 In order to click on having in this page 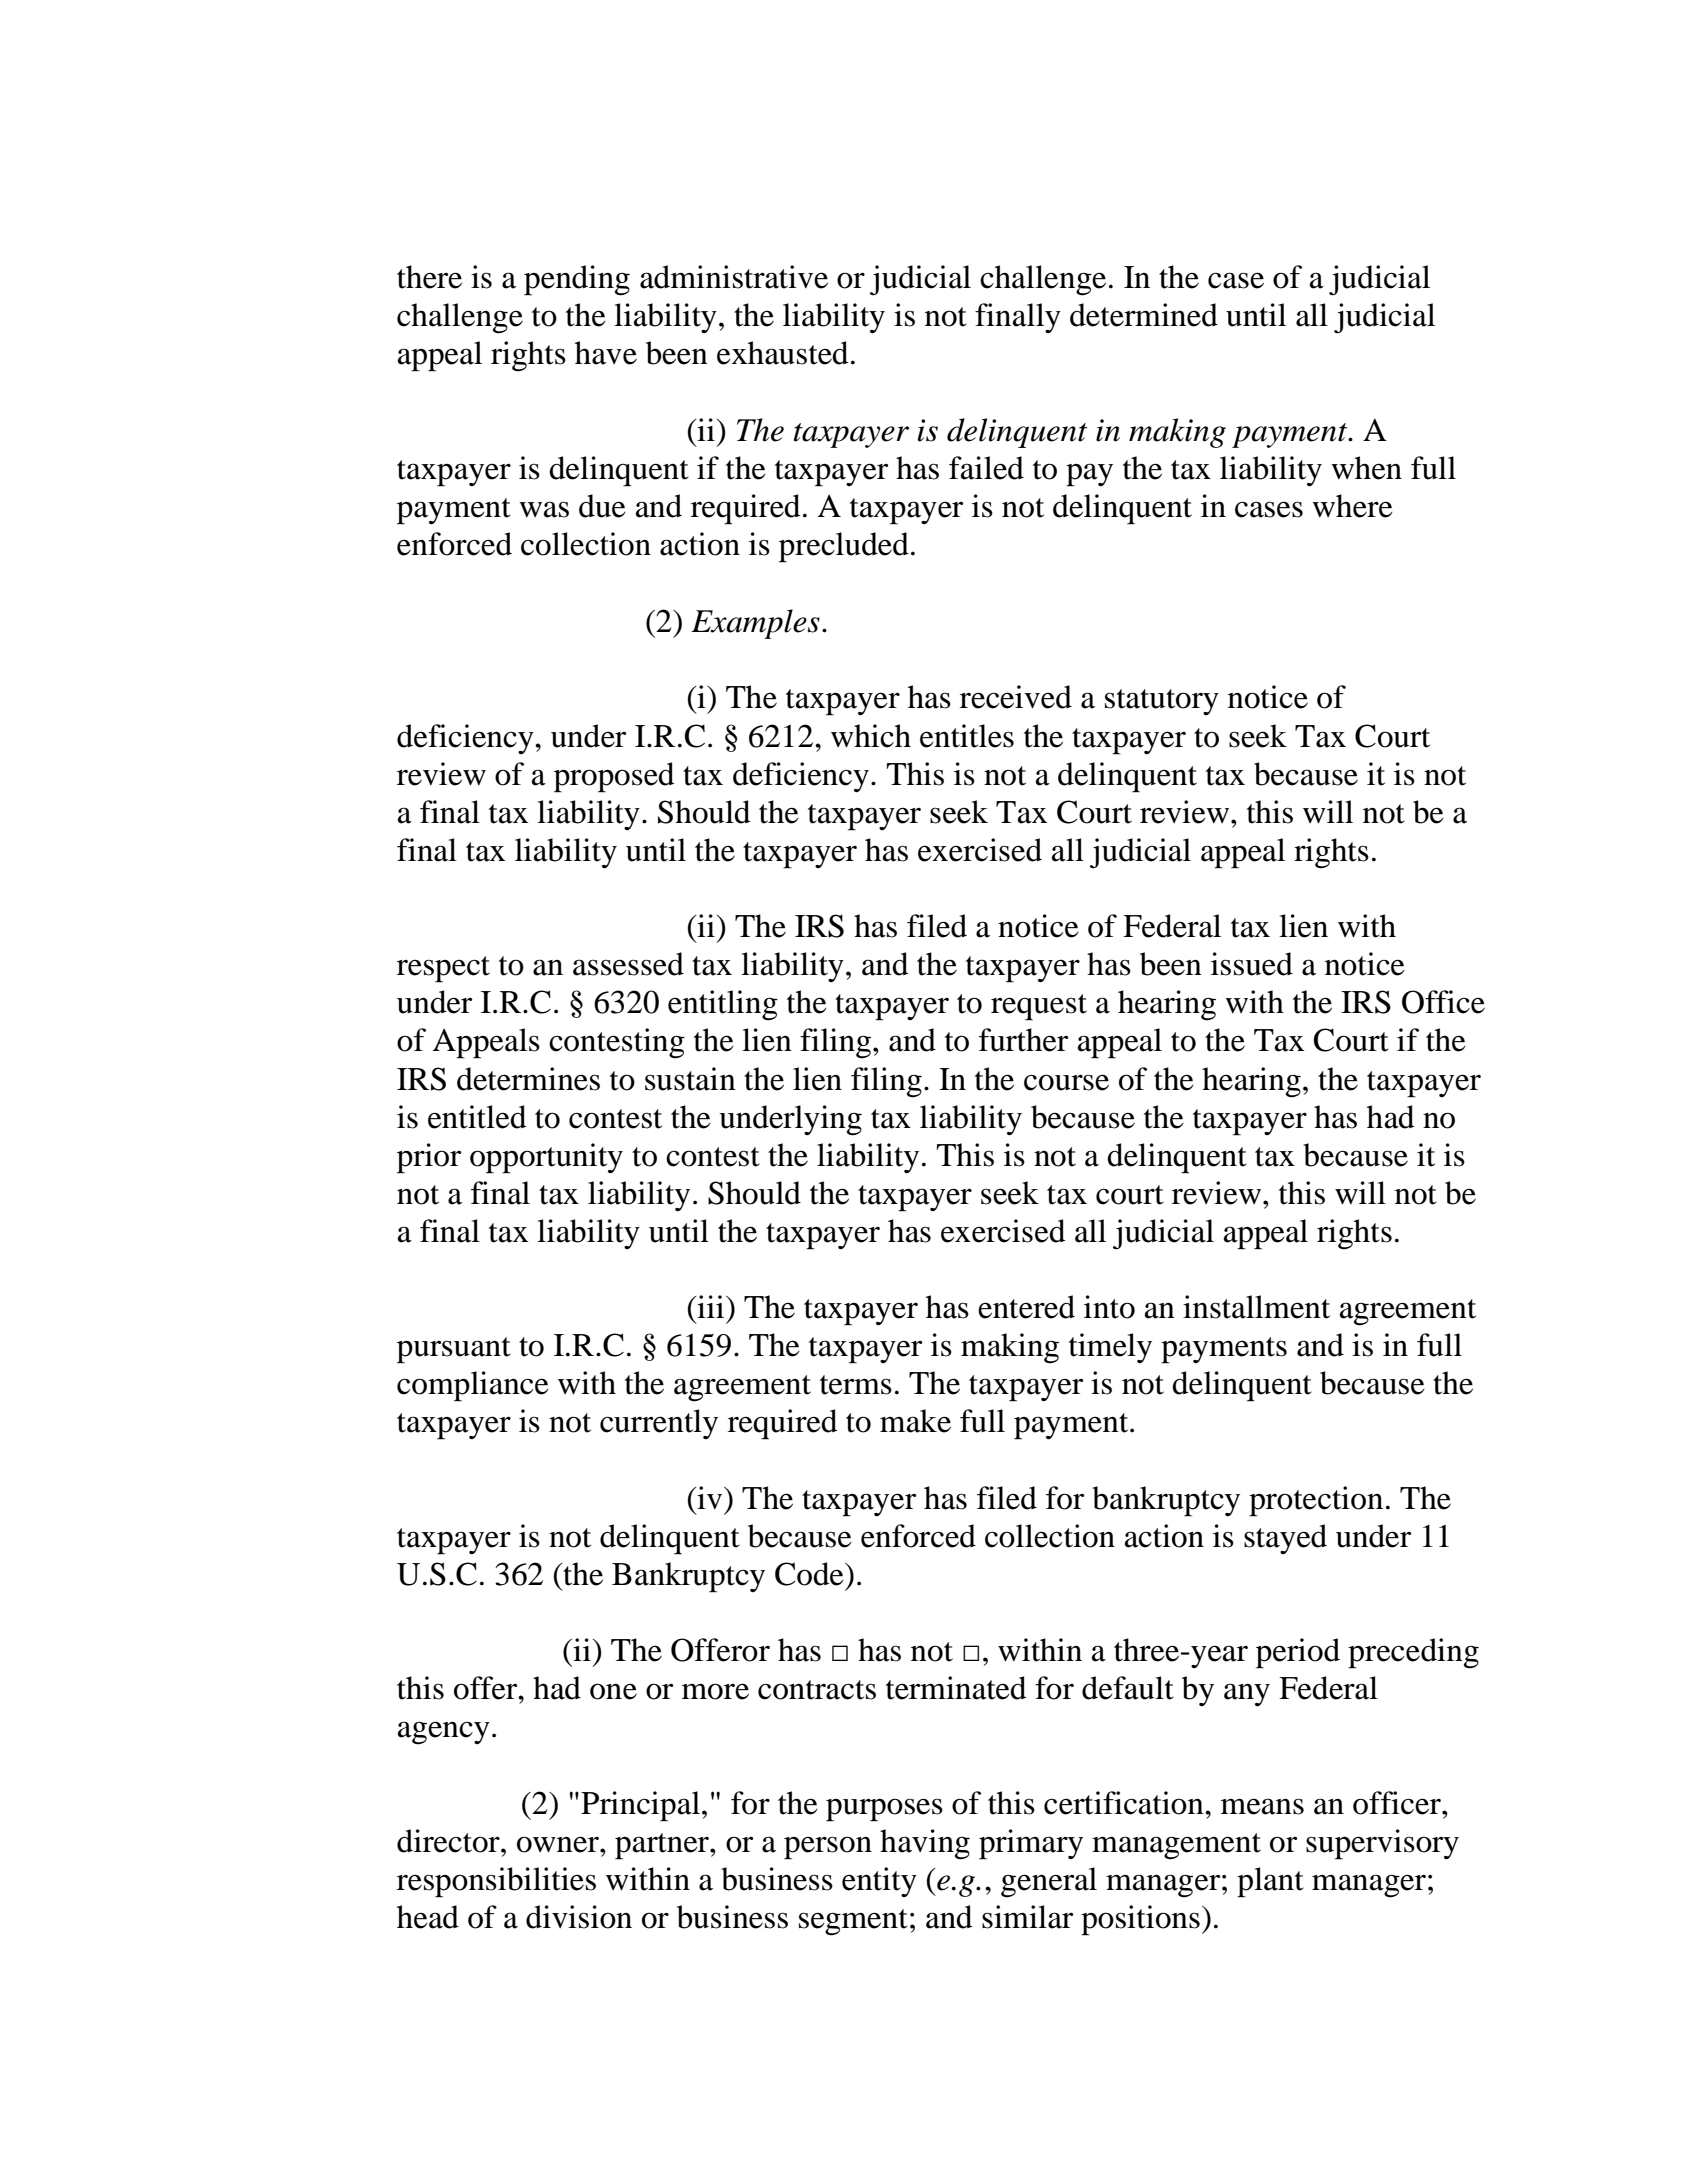, I will do `click(925, 1844)`.
